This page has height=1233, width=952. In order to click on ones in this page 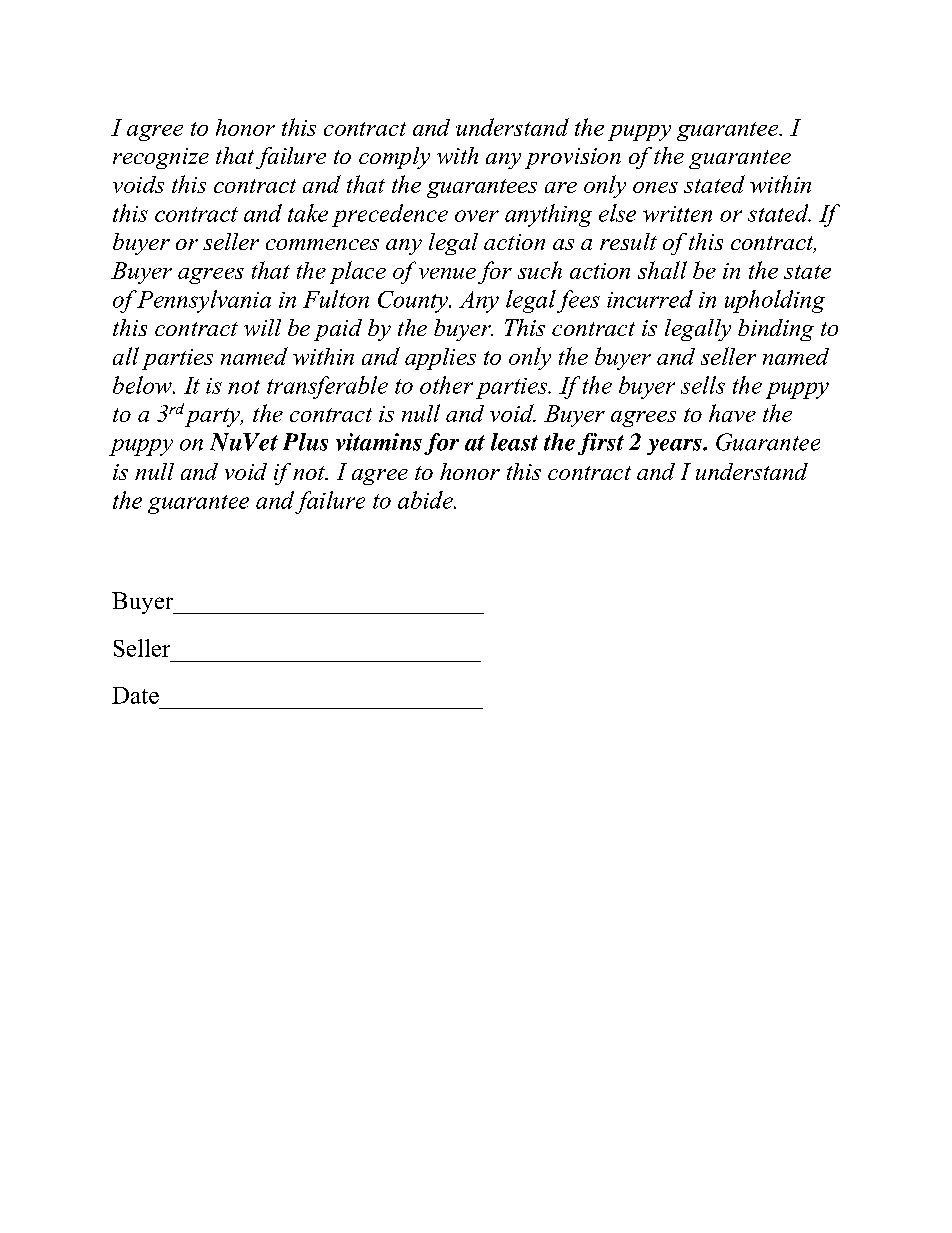, I will do `click(655, 187)`.
